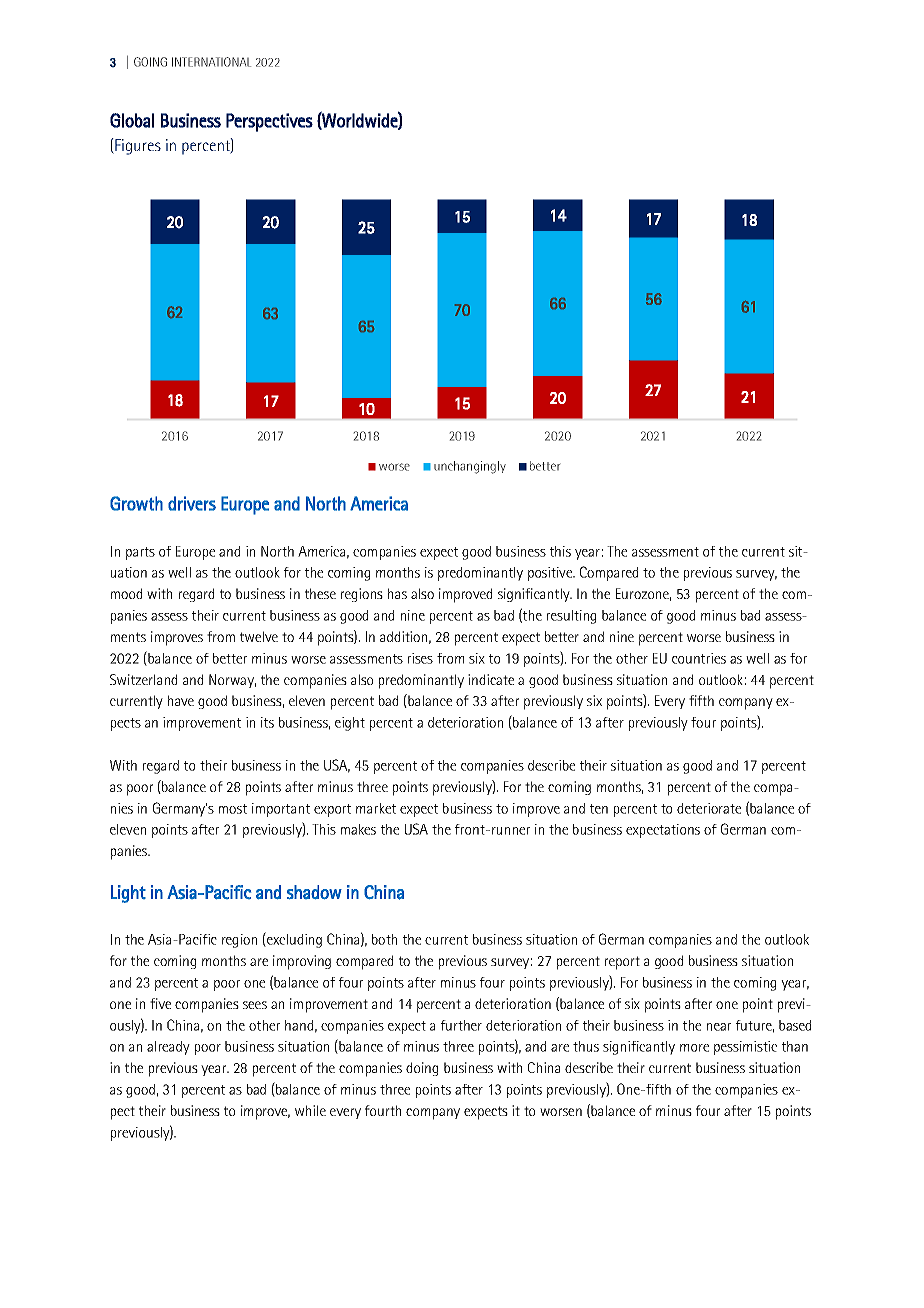  What do you see at coordinates (211, 62) in the screenshot?
I see `INTERNATIONAL` at bounding box center [211, 62].
